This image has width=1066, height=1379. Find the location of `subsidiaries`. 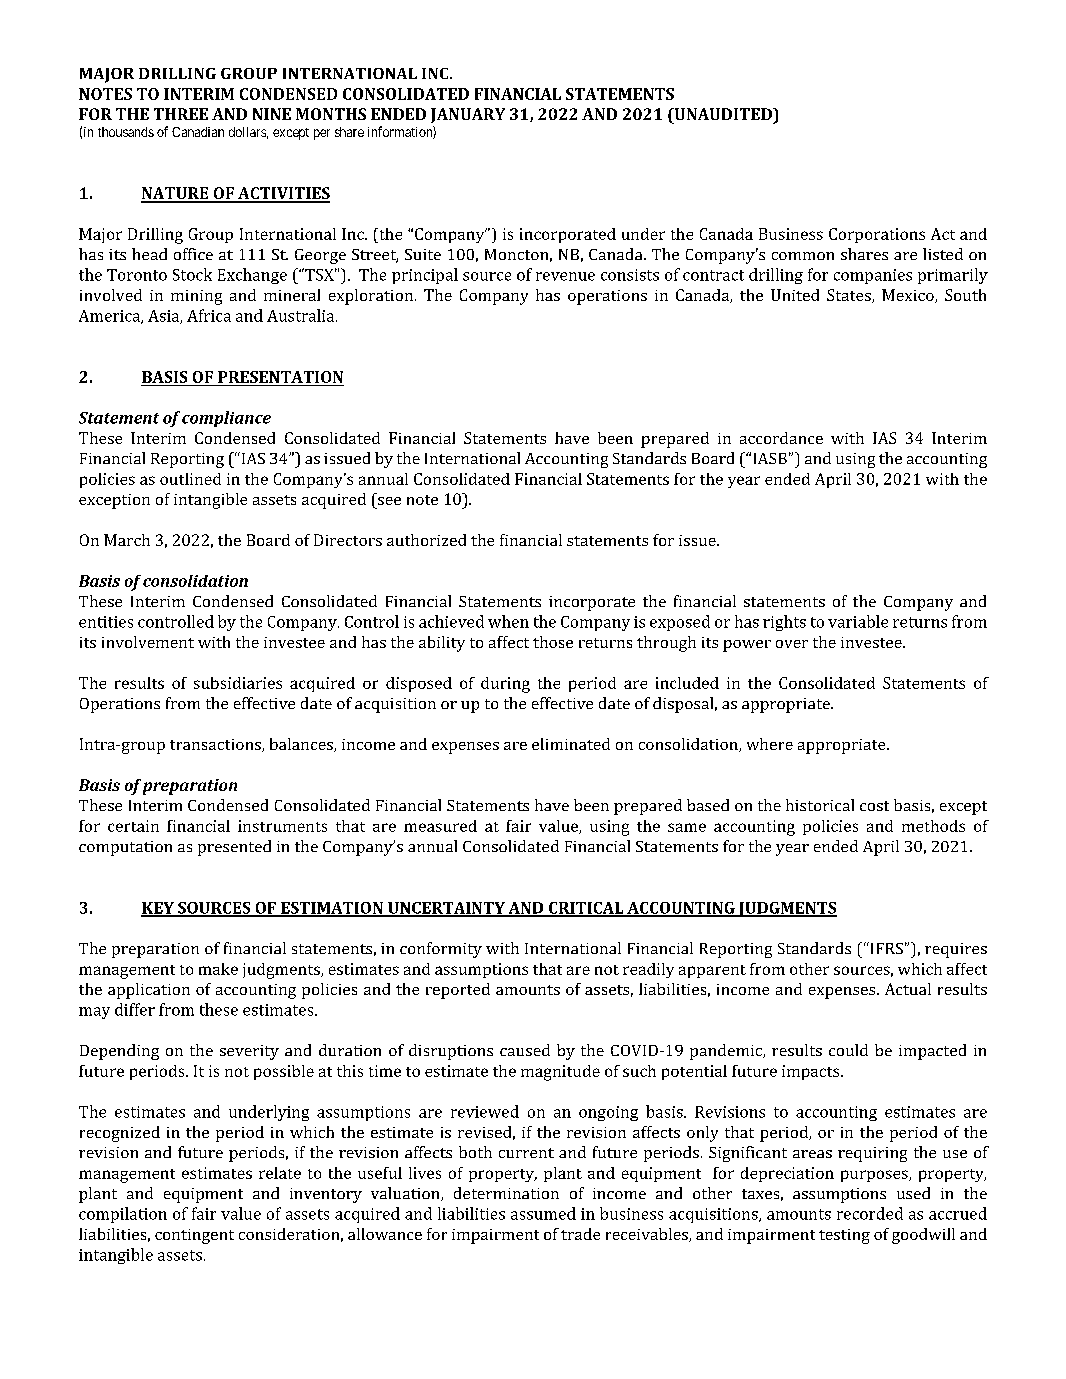

subsidiaries is located at coordinates (238, 683).
